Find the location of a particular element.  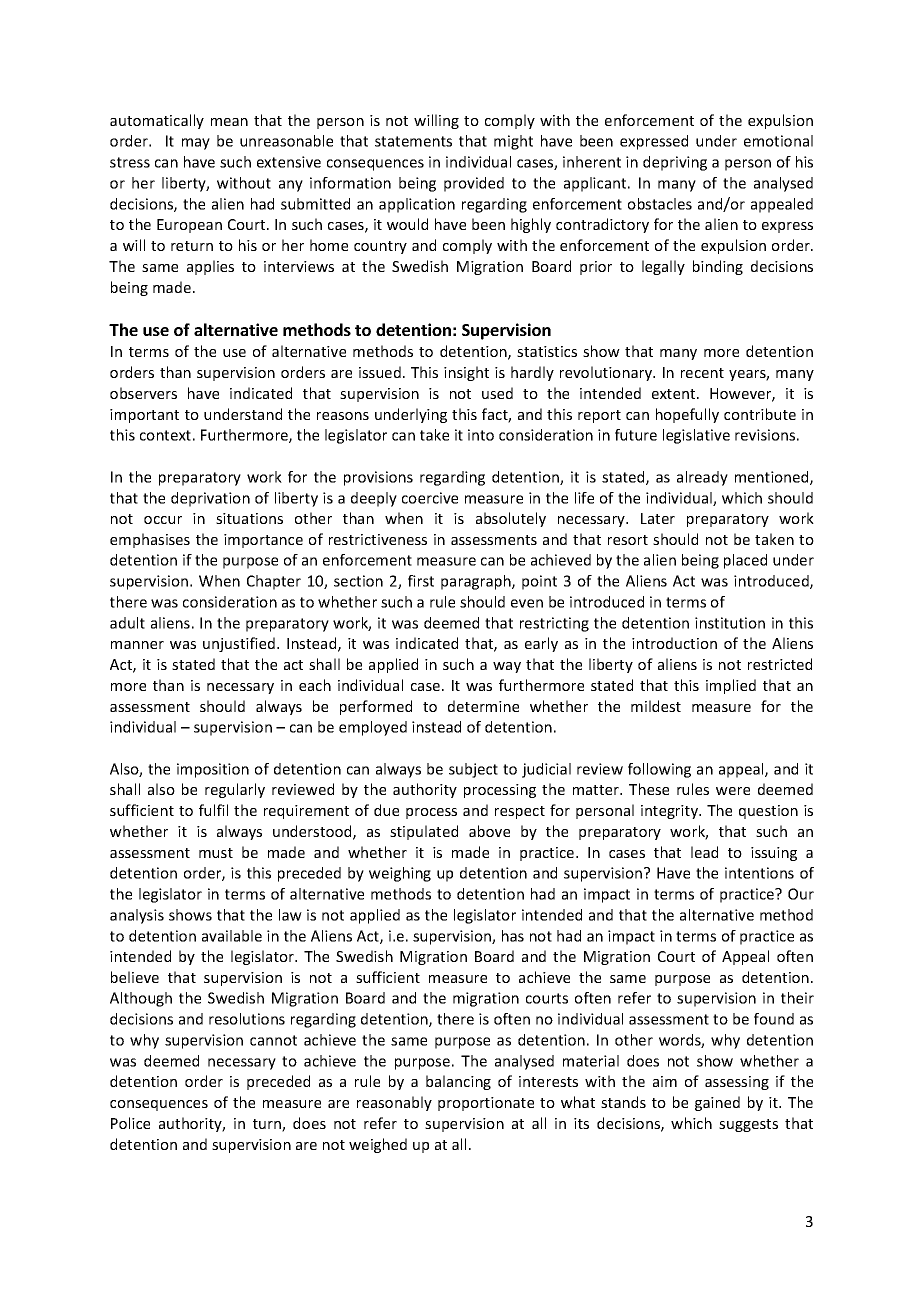

subject is located at coordinates (473, 770).
